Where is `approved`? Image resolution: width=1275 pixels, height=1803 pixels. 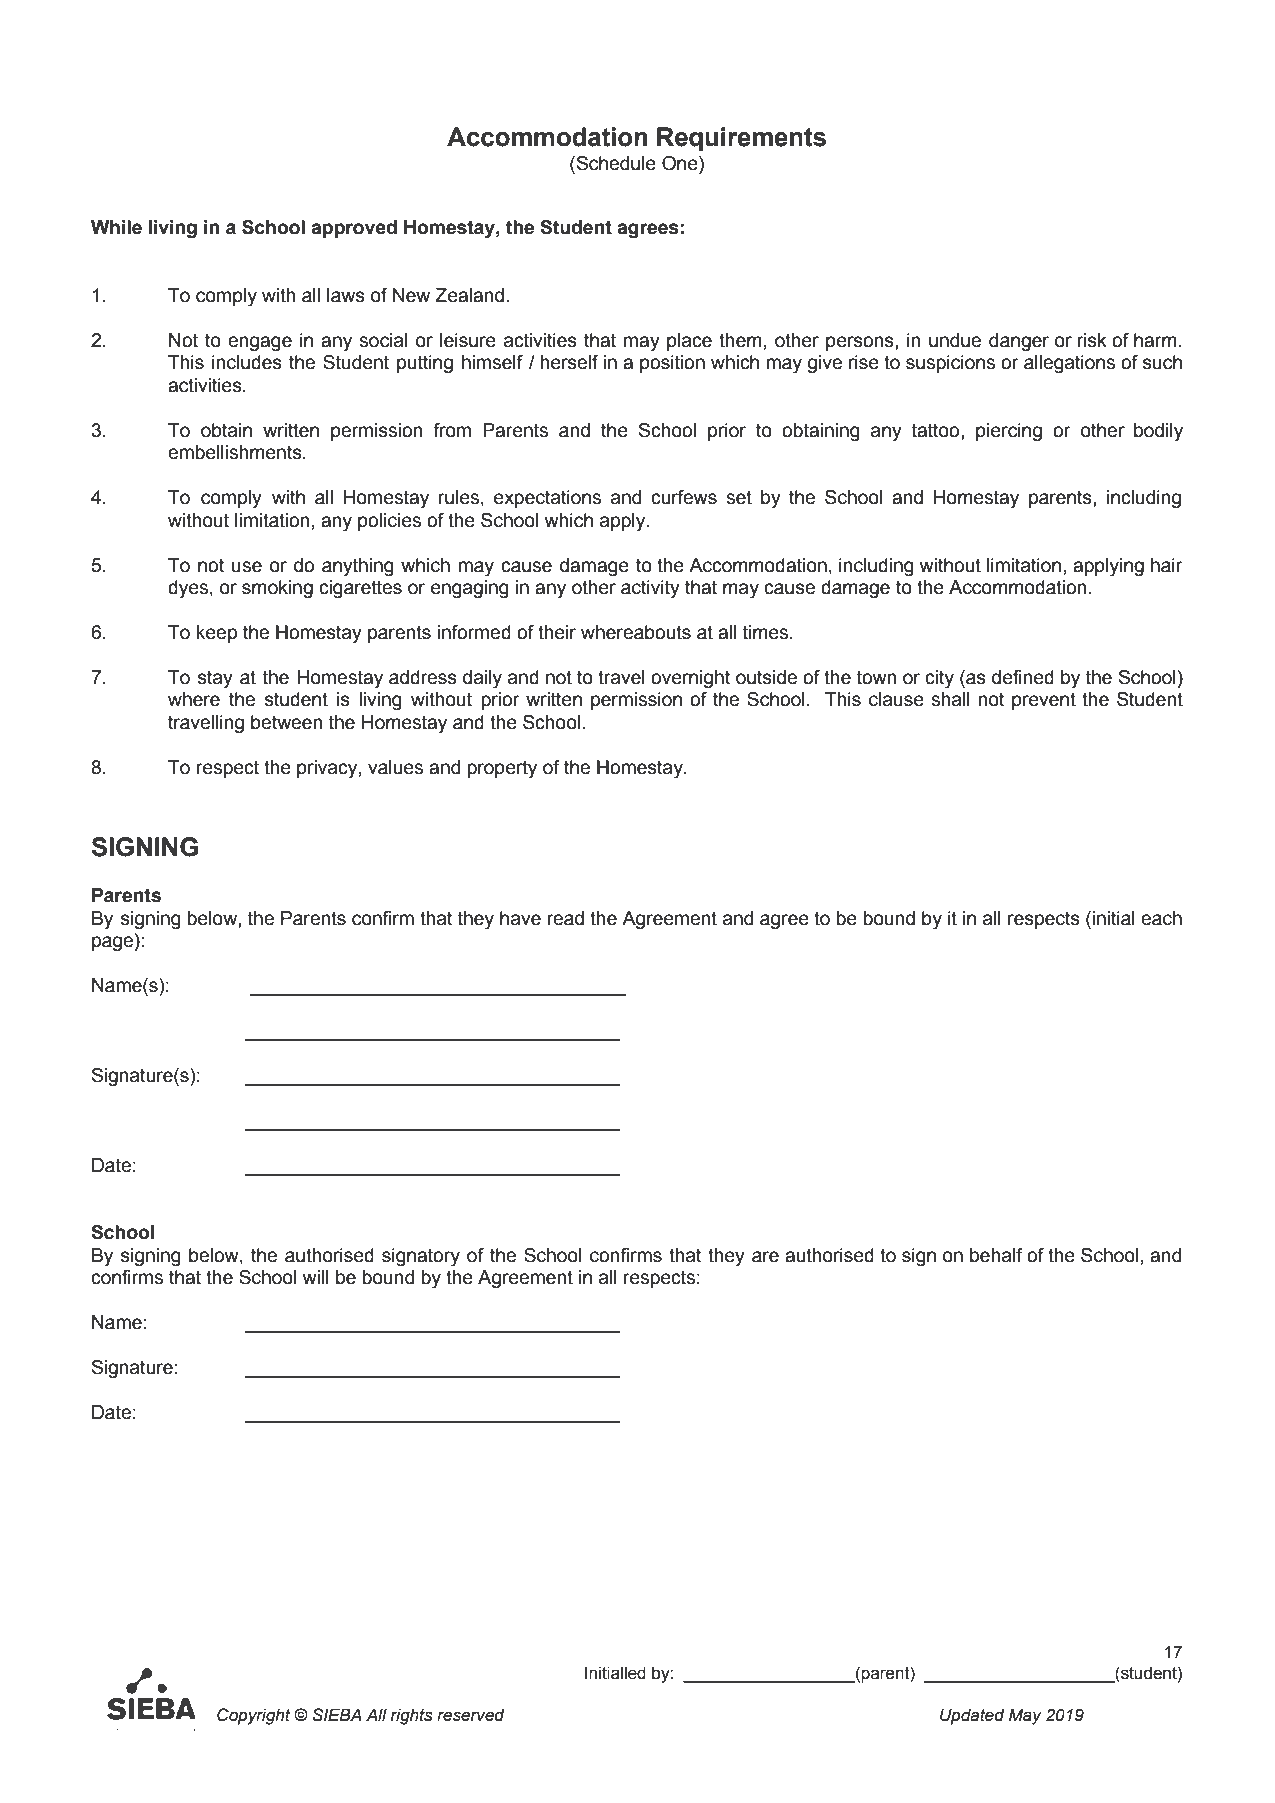
approved is located at coordinates (354, 229).
